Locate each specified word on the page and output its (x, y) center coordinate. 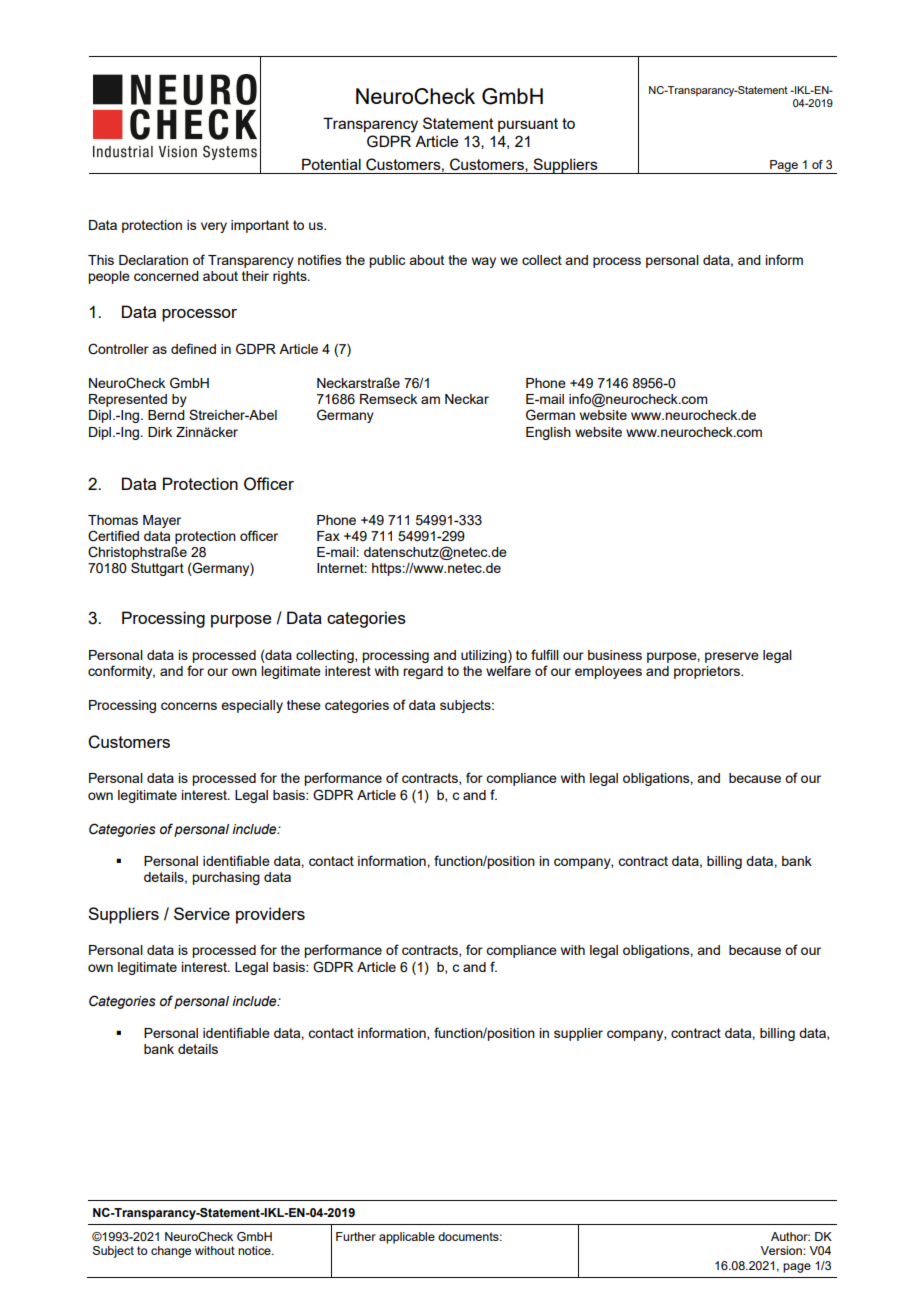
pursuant (528, 125)
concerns (189, 706)
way (484, 262)
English (548, 433)
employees (608, 672)
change (171, 1252)
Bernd (166, 415)
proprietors (708, 672)
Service (202, 913)
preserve (732, 657)
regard (423, 672)
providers (270, 915)
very (214, 227)
